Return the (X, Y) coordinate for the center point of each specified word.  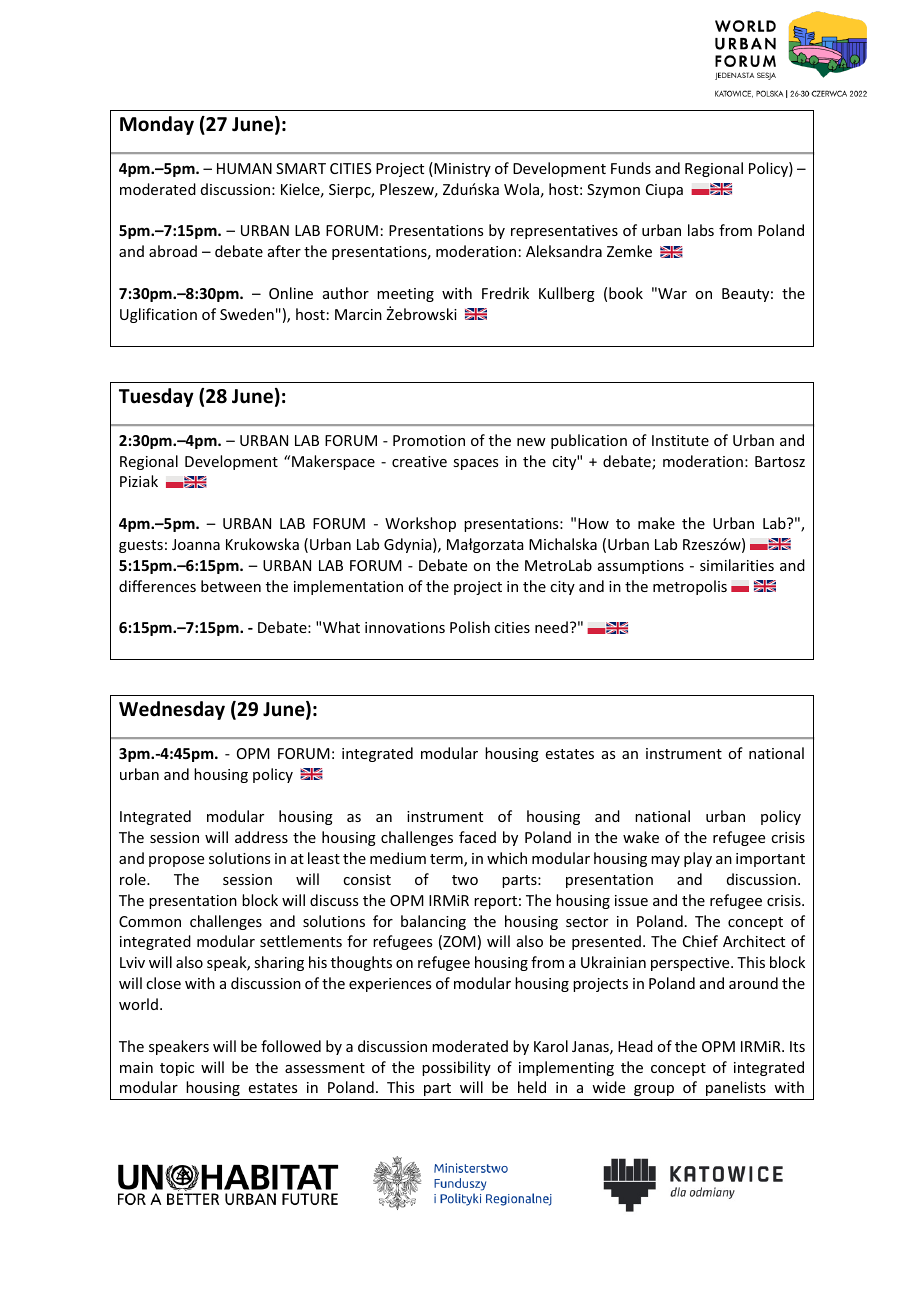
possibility (456, 1068)
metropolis (690, 587)
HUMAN (244, 168)
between (231, 586)
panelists (736, 1088)
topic (177, 1069)
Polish (470, 627)
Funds (631, 168)
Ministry (461, 169)
